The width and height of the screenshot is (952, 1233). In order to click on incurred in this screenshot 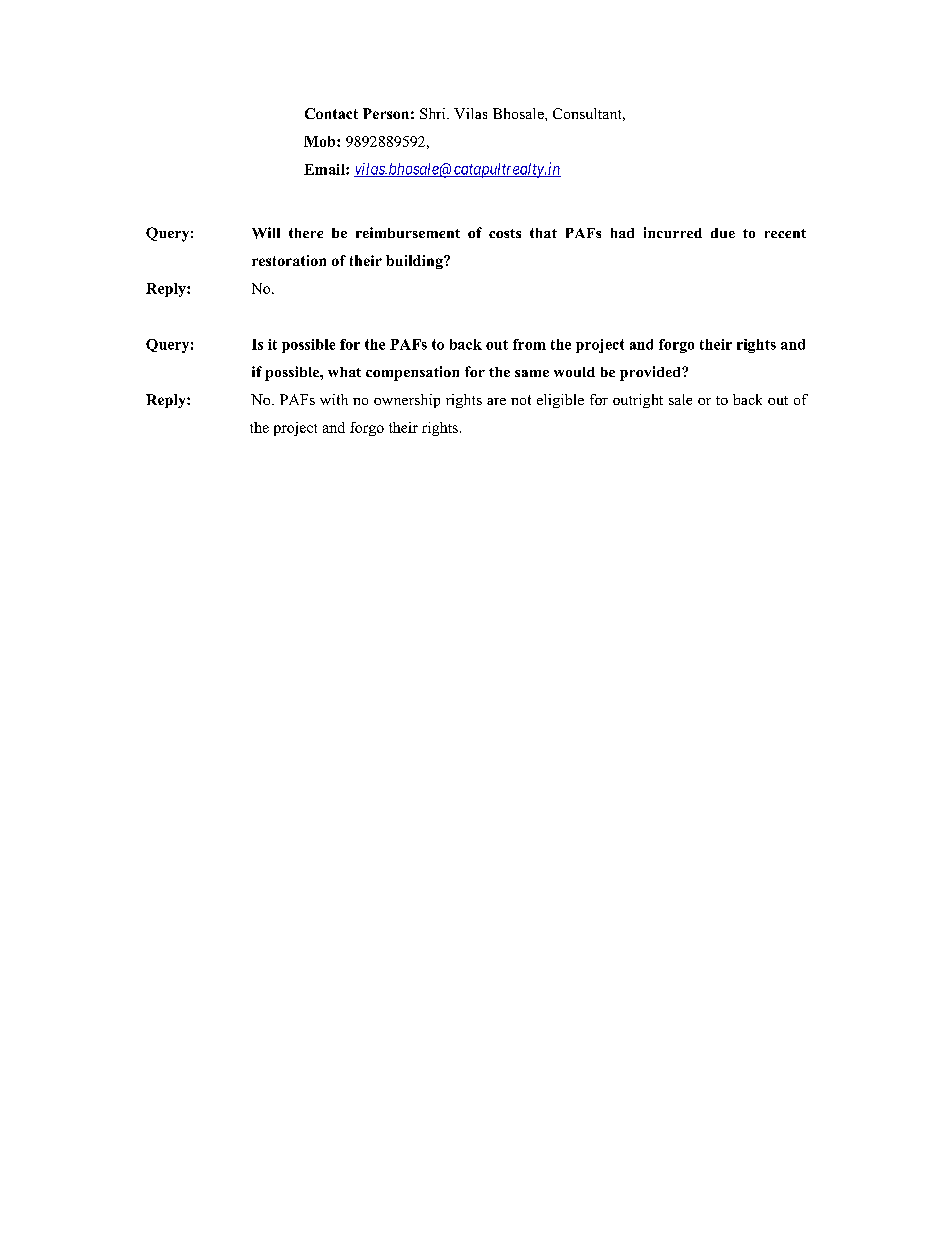, I will do `click(673, 232)`.
